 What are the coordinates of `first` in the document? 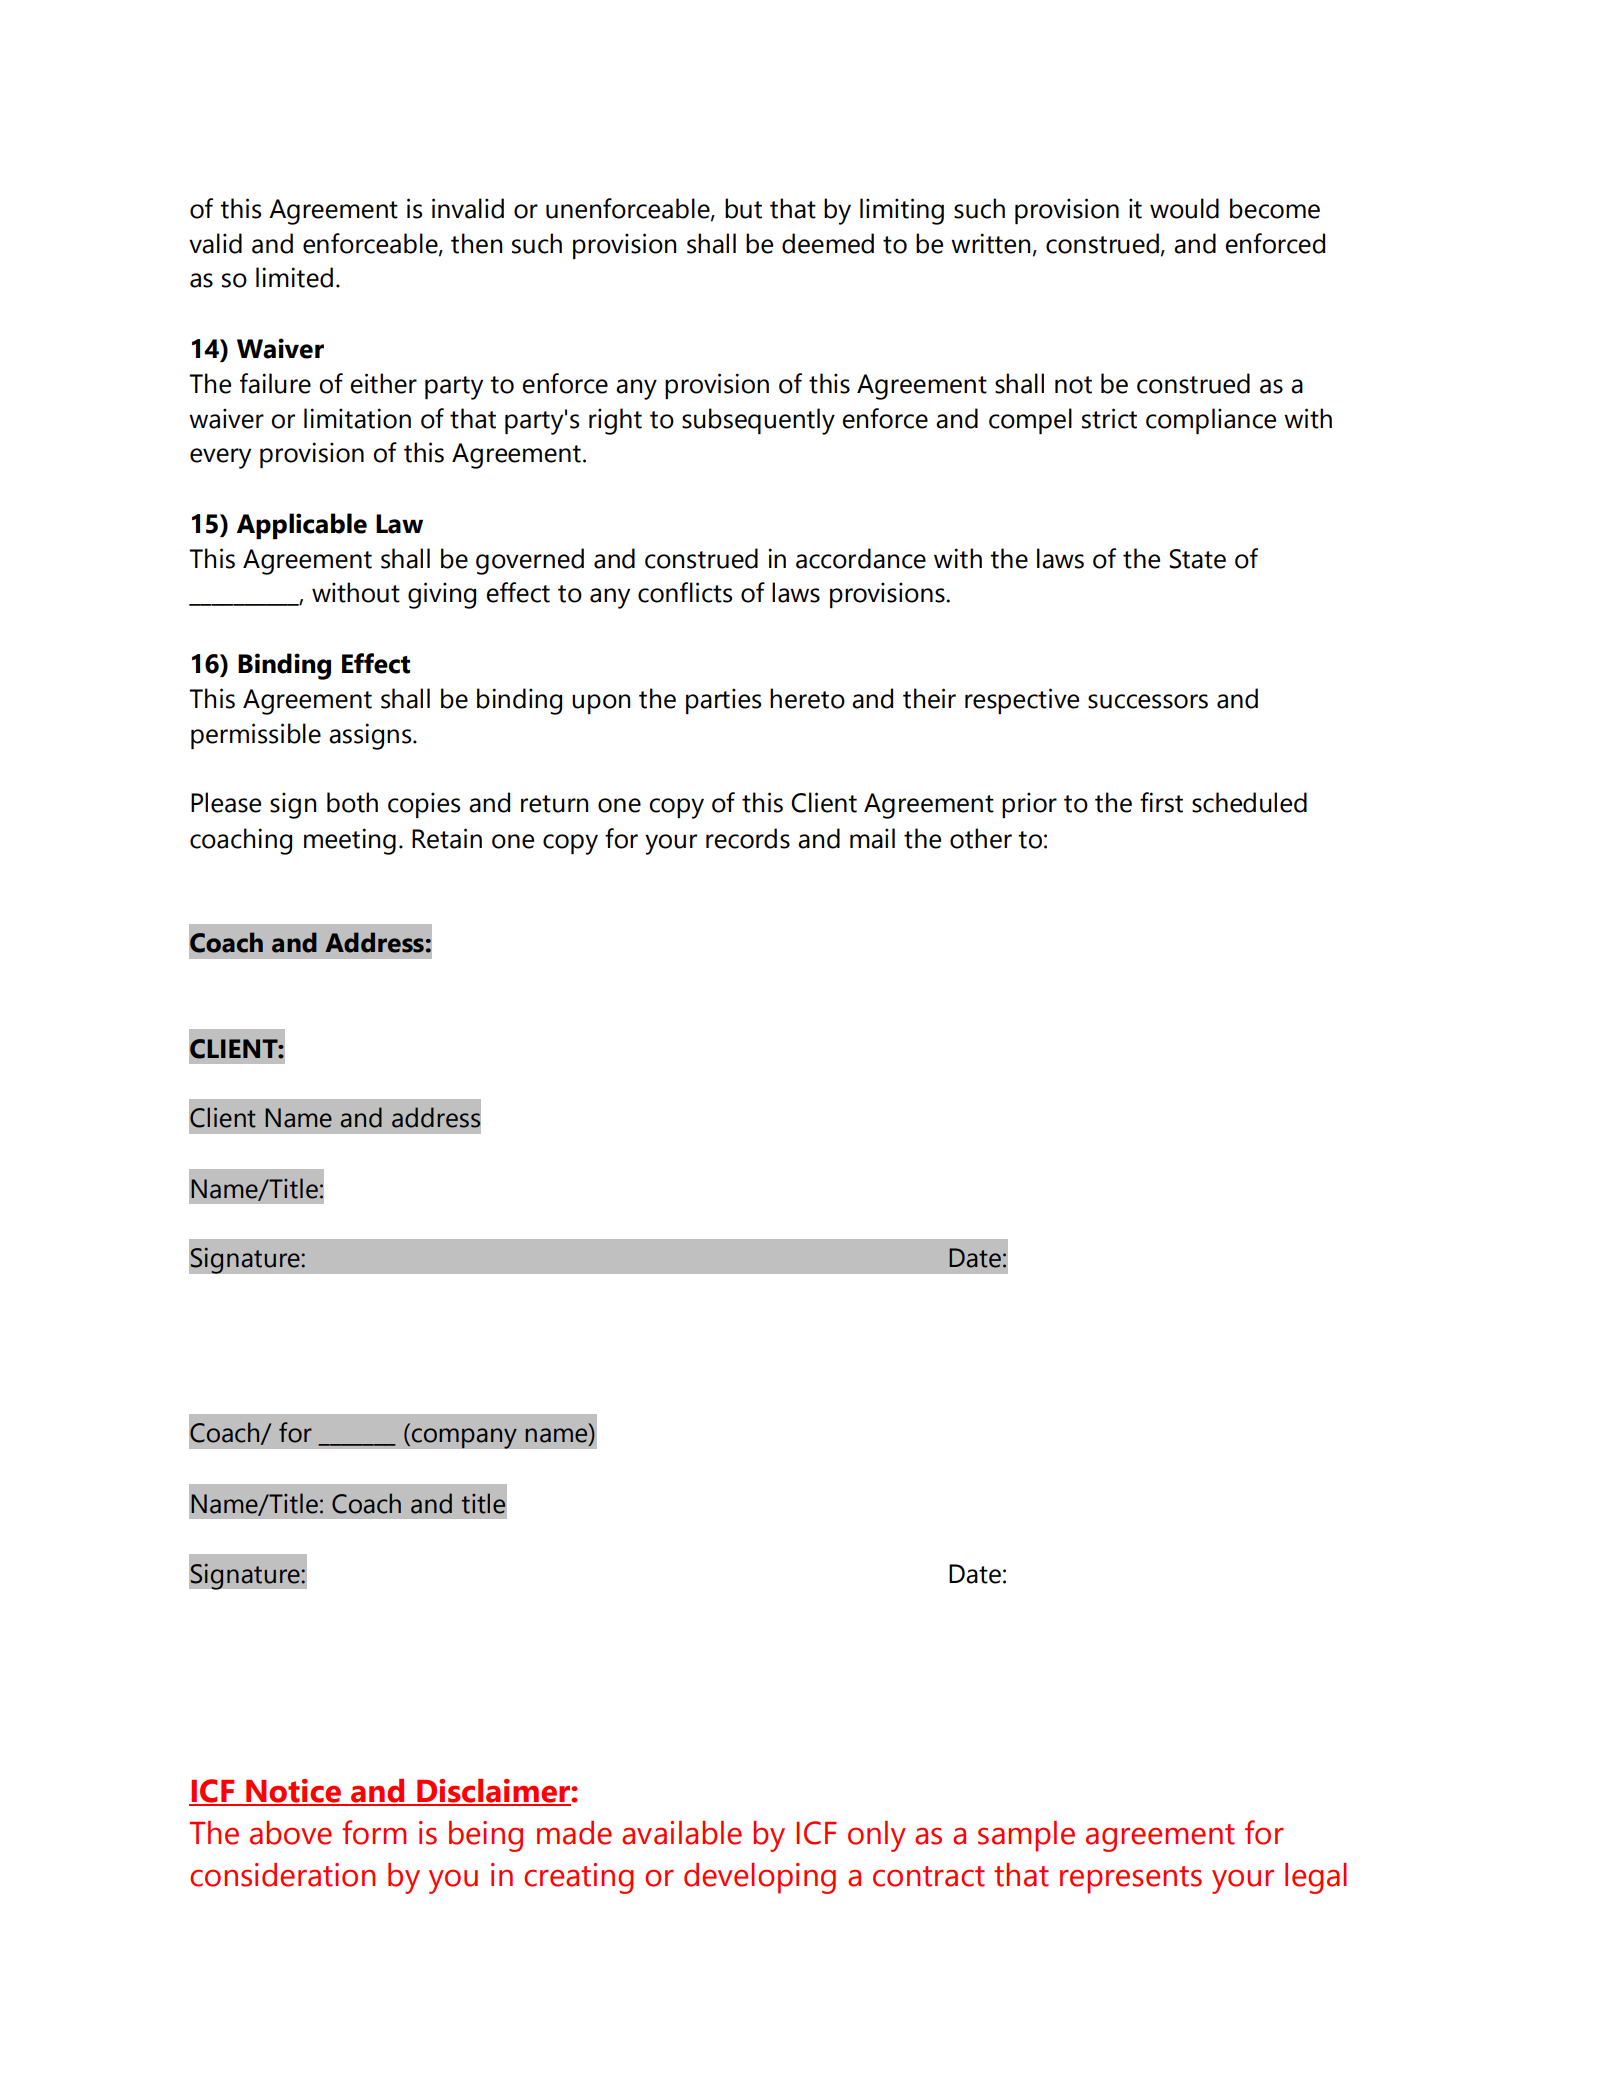 It's located at (1161, 802).
